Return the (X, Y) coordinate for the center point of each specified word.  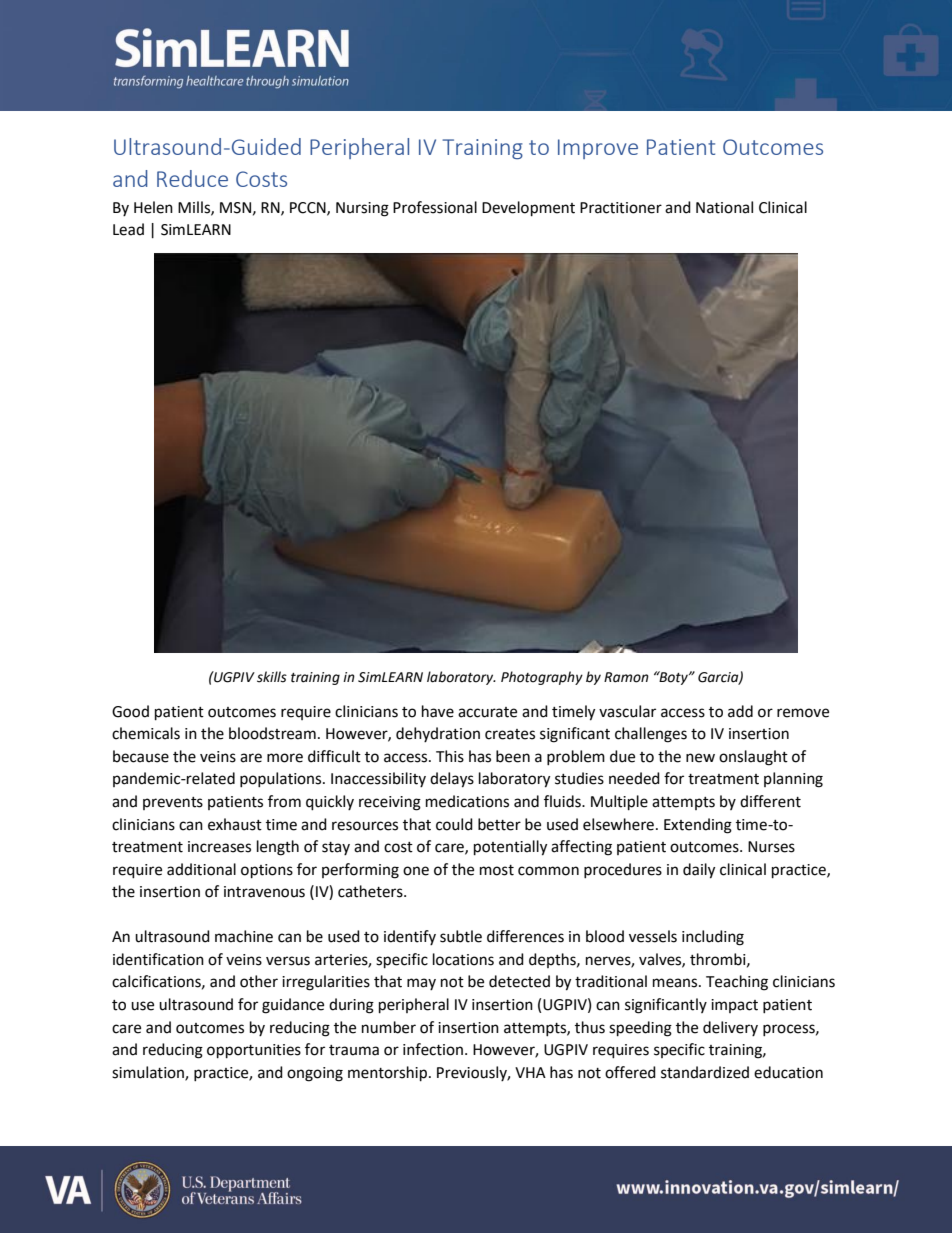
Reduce (192, 178)
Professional (435, 207)
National (724, 207)
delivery (730, 1028)
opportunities (254, 1051)
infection (433, 1049)
